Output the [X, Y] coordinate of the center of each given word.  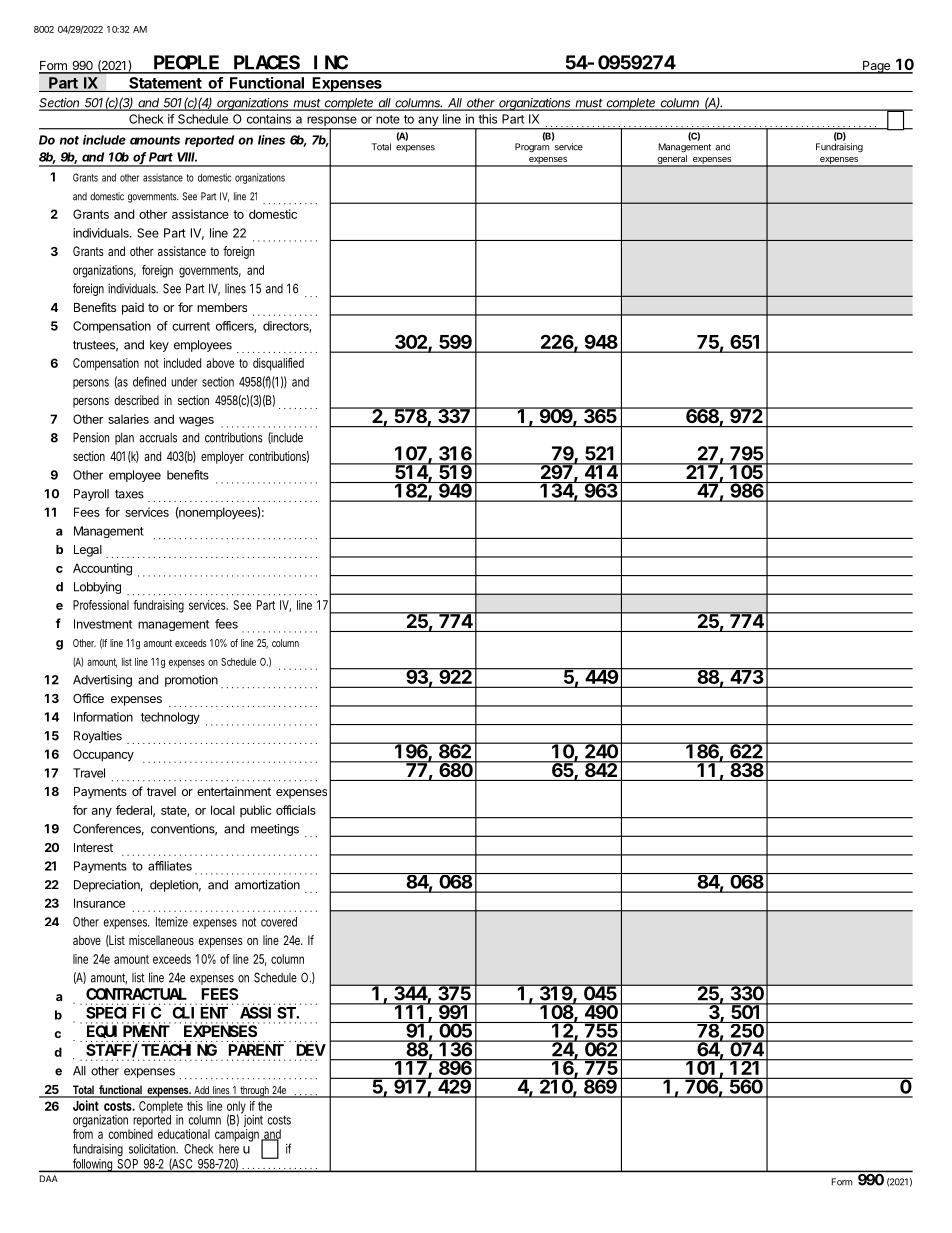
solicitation [153, 1149]
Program [532, 148]
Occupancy [103, 755]
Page [876, 67]
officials [296, 810]
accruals [158, 438]
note [388, 119]
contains [269, 119]
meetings [275, 830]
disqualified [278, 364]
